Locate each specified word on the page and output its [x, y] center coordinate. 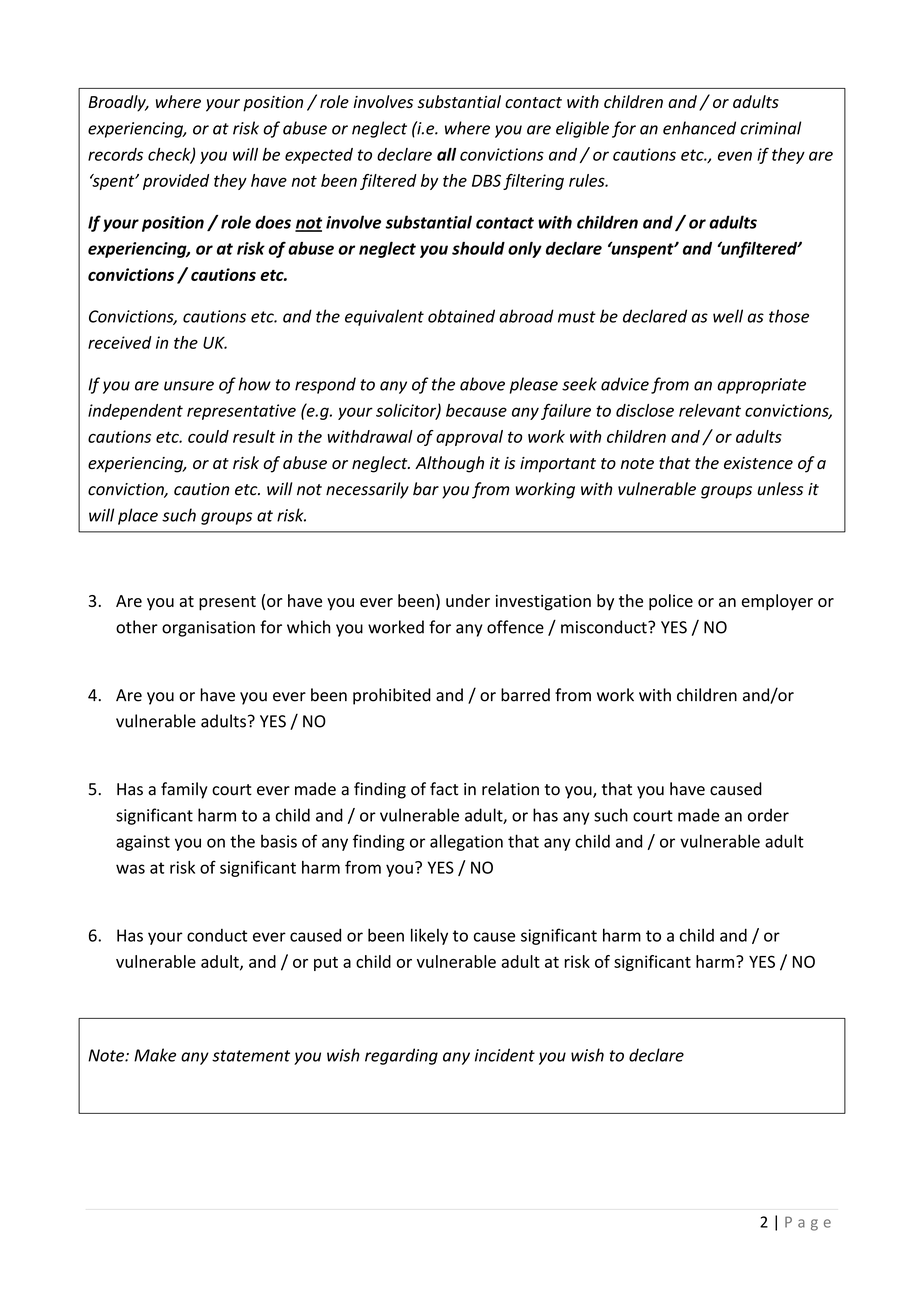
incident [505, 1055]
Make [155, 1055]
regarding [401, 1056]
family [184, 790]
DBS [486, 180]
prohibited [392, 696]
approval [469, 438]
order [768, 815]
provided [176, 182]
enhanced [699, 128]
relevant [710, 410]
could [208, 436]
